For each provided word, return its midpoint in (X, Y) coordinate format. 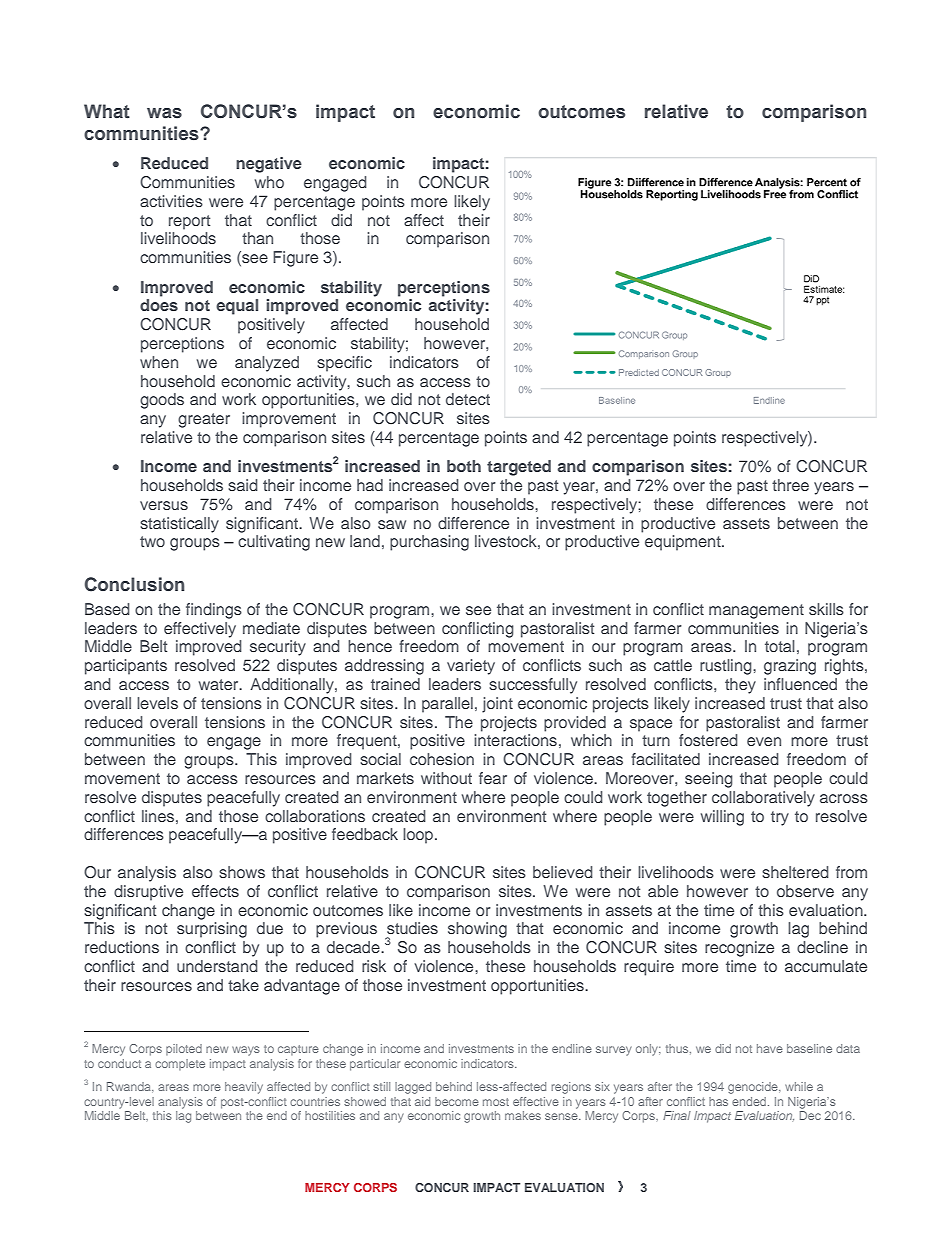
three (790, 485)
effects (215, 891)
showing (477, 930)
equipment (684, 543)
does (159, 305)
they (740, 686)
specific (344, 364)
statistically (179, 525)
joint (497, 705)
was (164, 113)
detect (468, 399)
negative (269, 165)
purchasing (429, 543)
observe (805, 891)
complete (180, 1064)
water (220, 684)
